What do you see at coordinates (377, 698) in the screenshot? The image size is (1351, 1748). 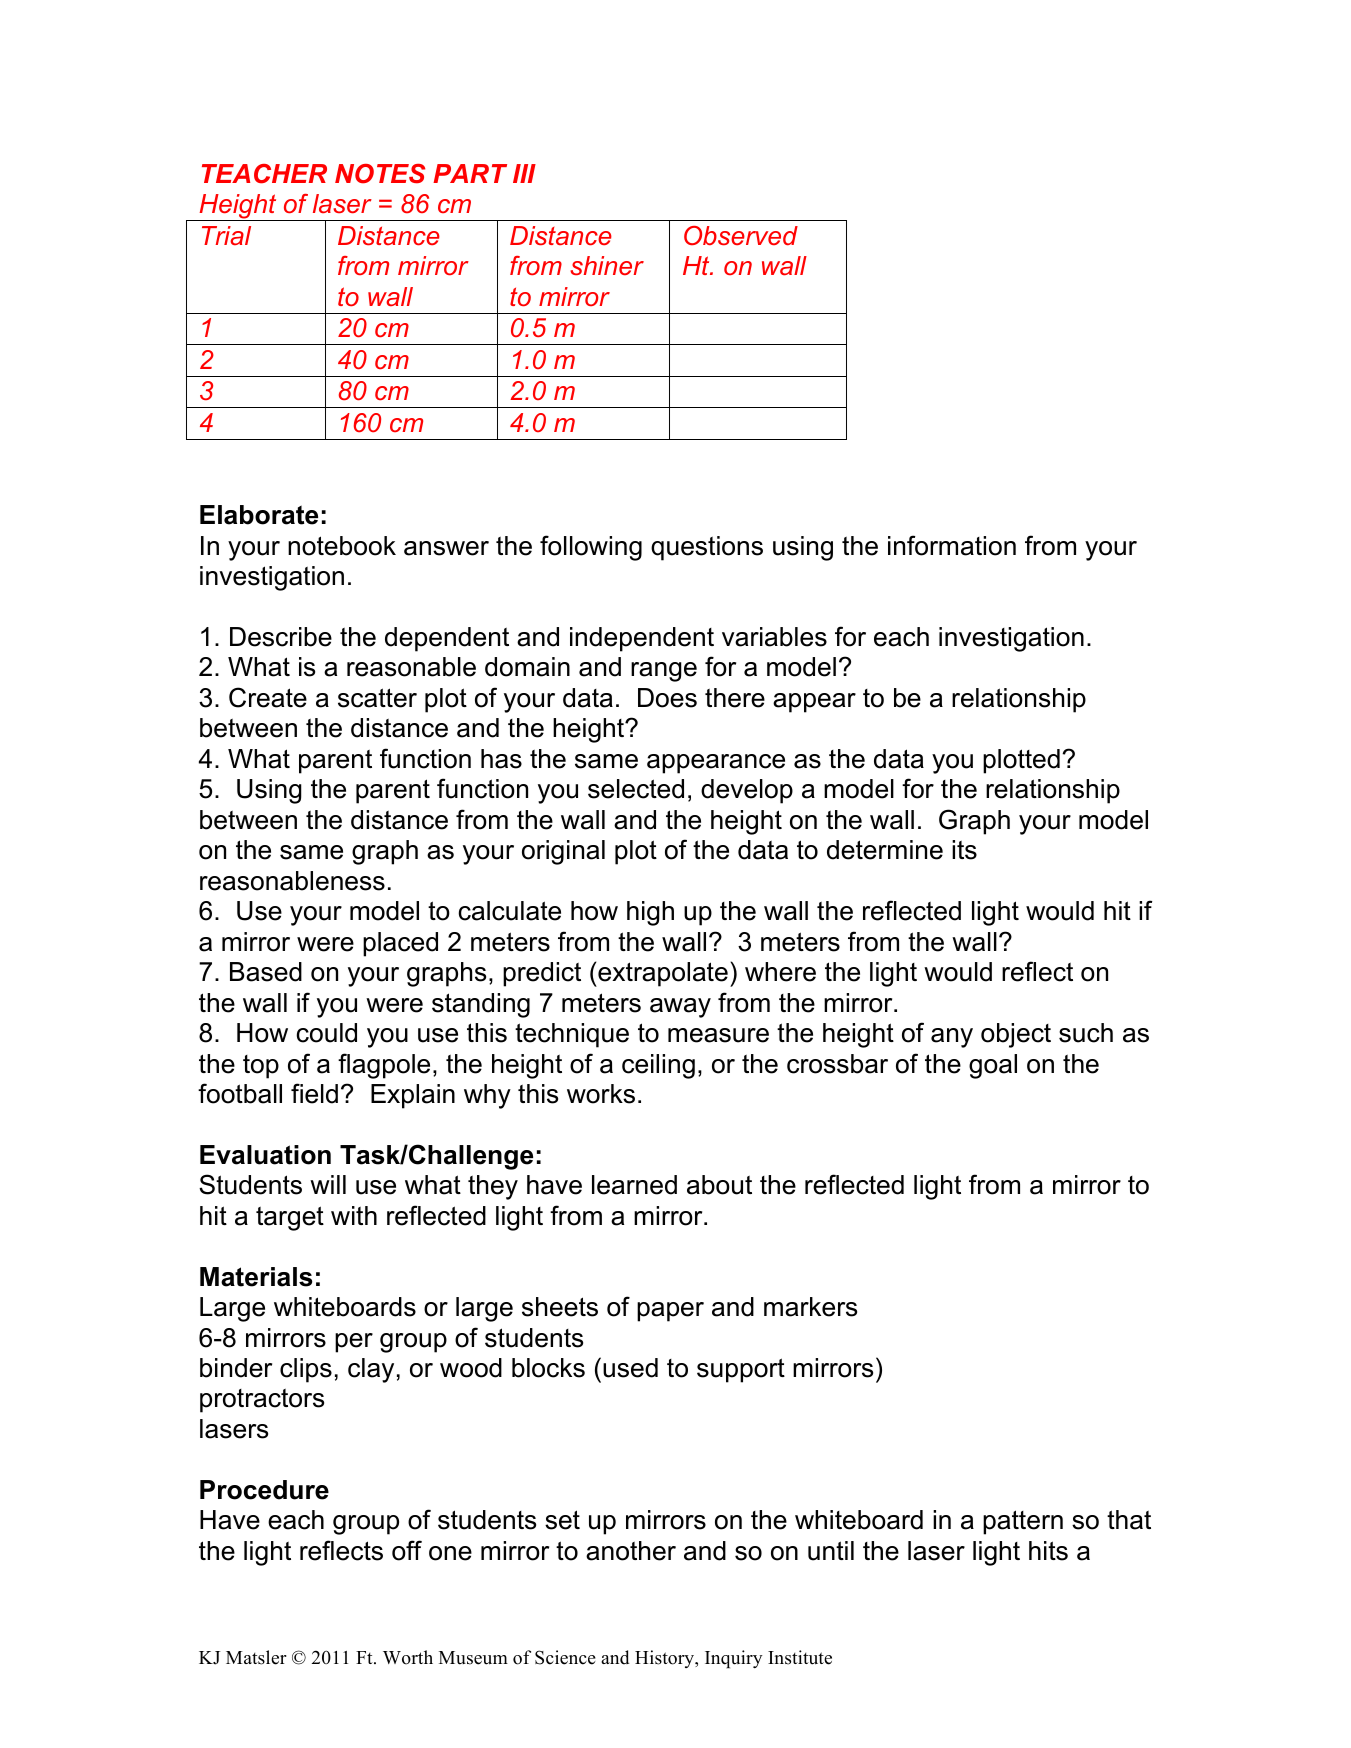 I see `scatter` at bounding box center [377, 698].
